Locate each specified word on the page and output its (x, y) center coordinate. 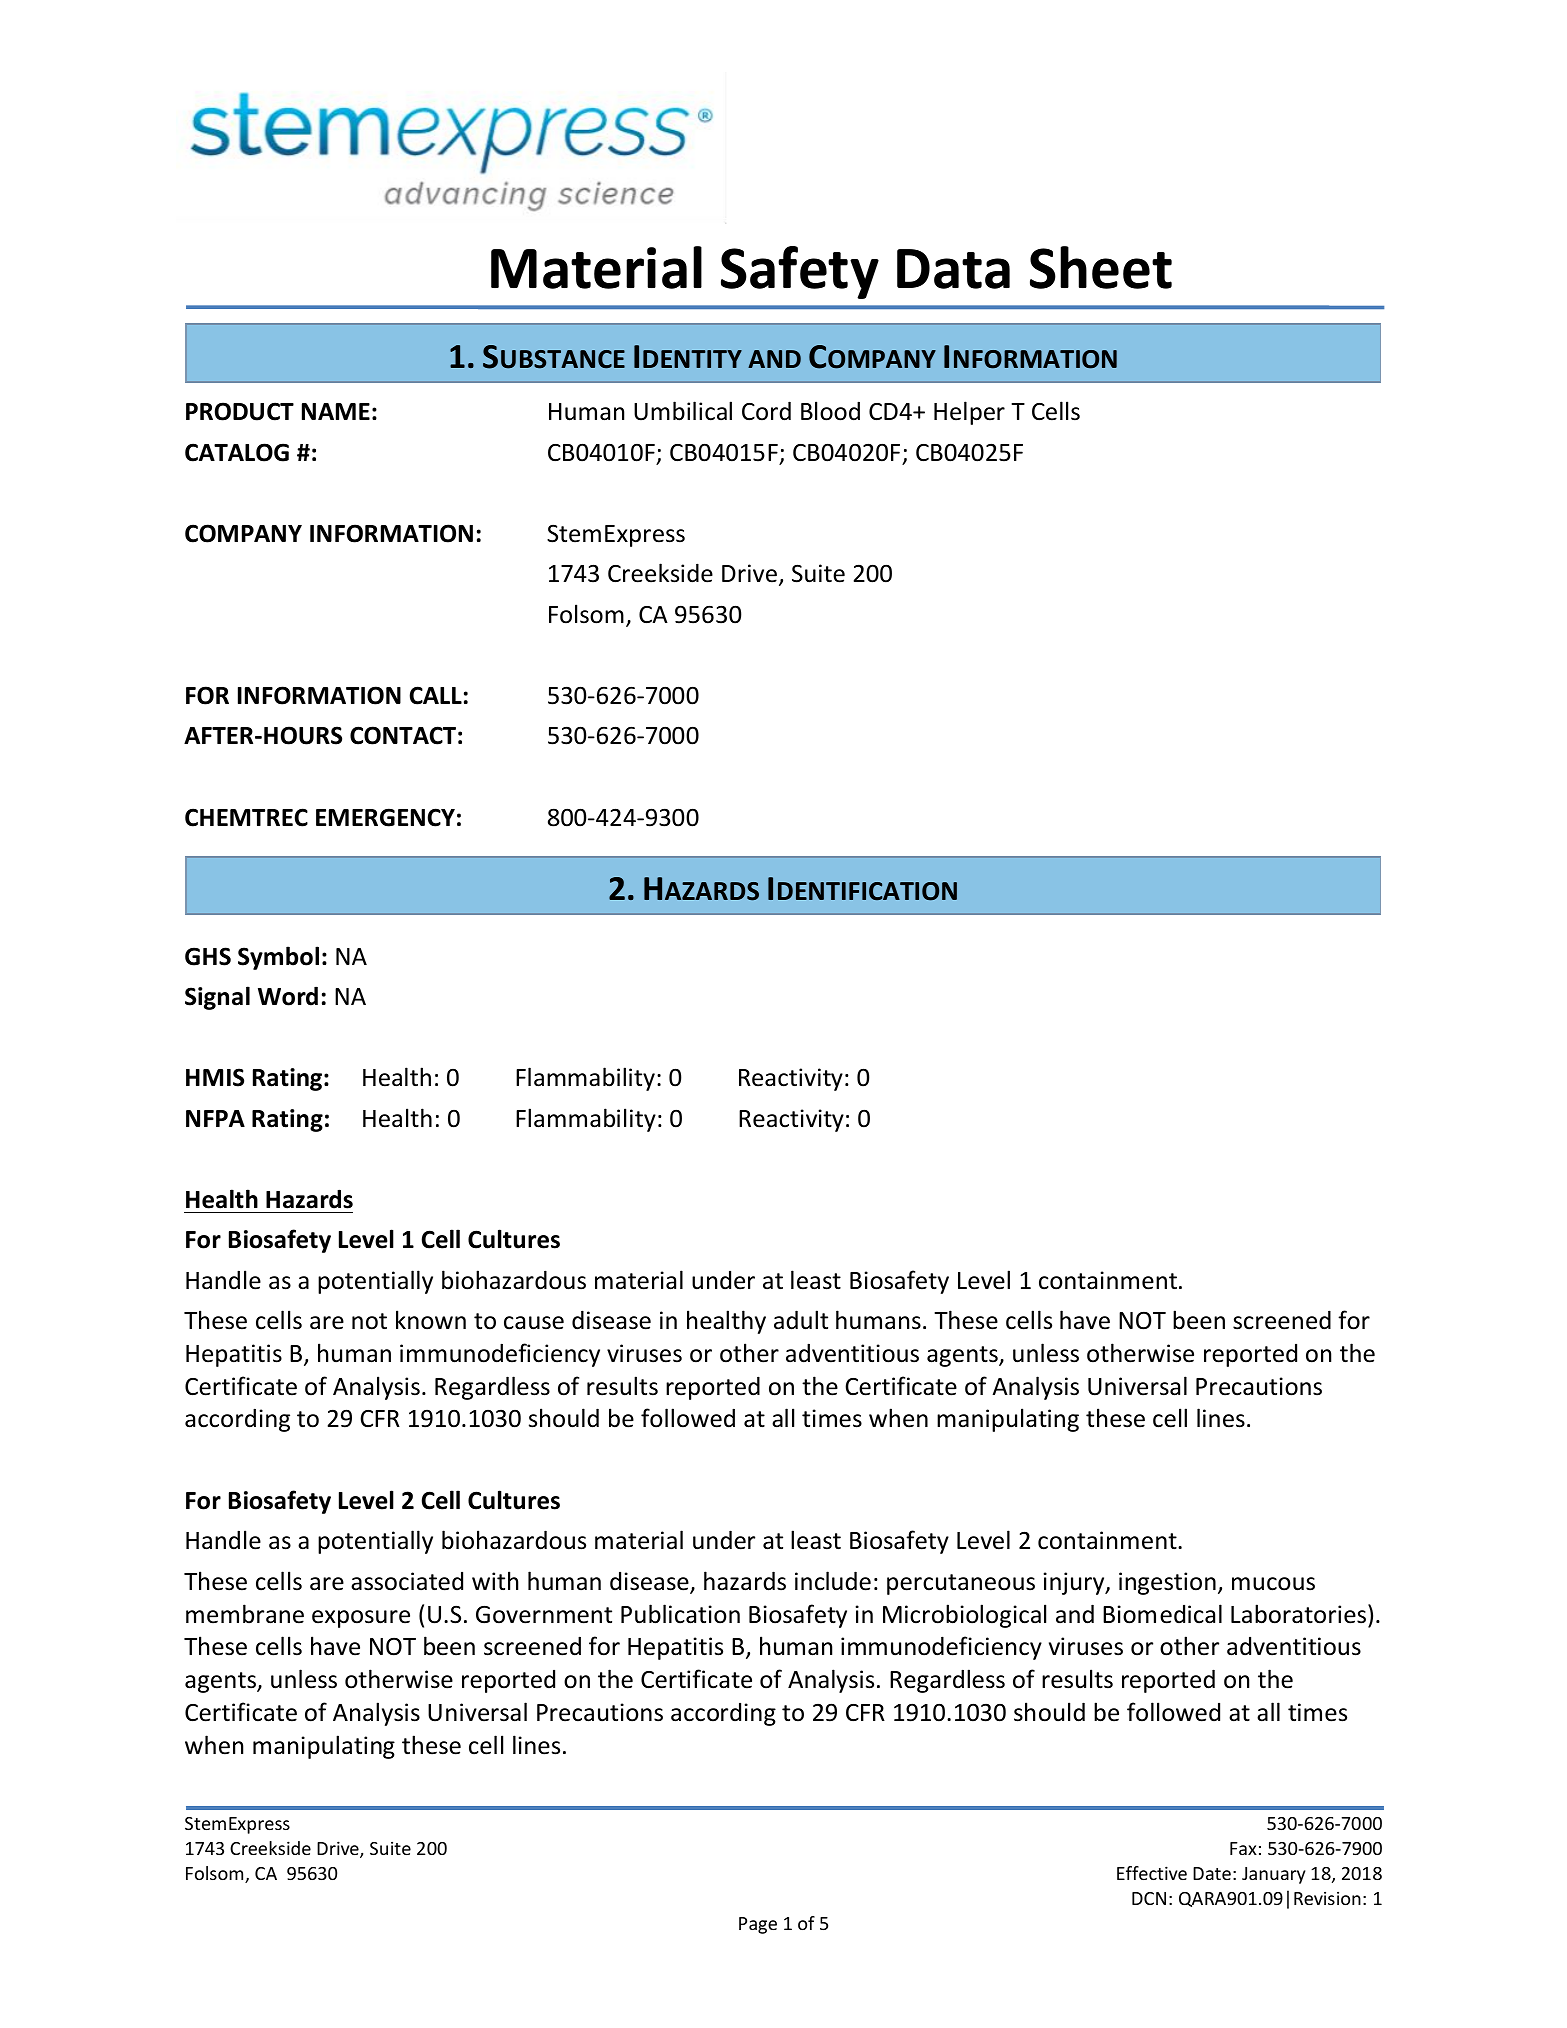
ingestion (1167, 1583)
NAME (336, 411)
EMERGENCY (385, 817)
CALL (436, 695)
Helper (969, 413)
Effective (1152, 1873)
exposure (361, 1619)
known (431, 1320)
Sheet (1101, 267)
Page (758, 1925)
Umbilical (683, 411)
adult (801, 1320)
